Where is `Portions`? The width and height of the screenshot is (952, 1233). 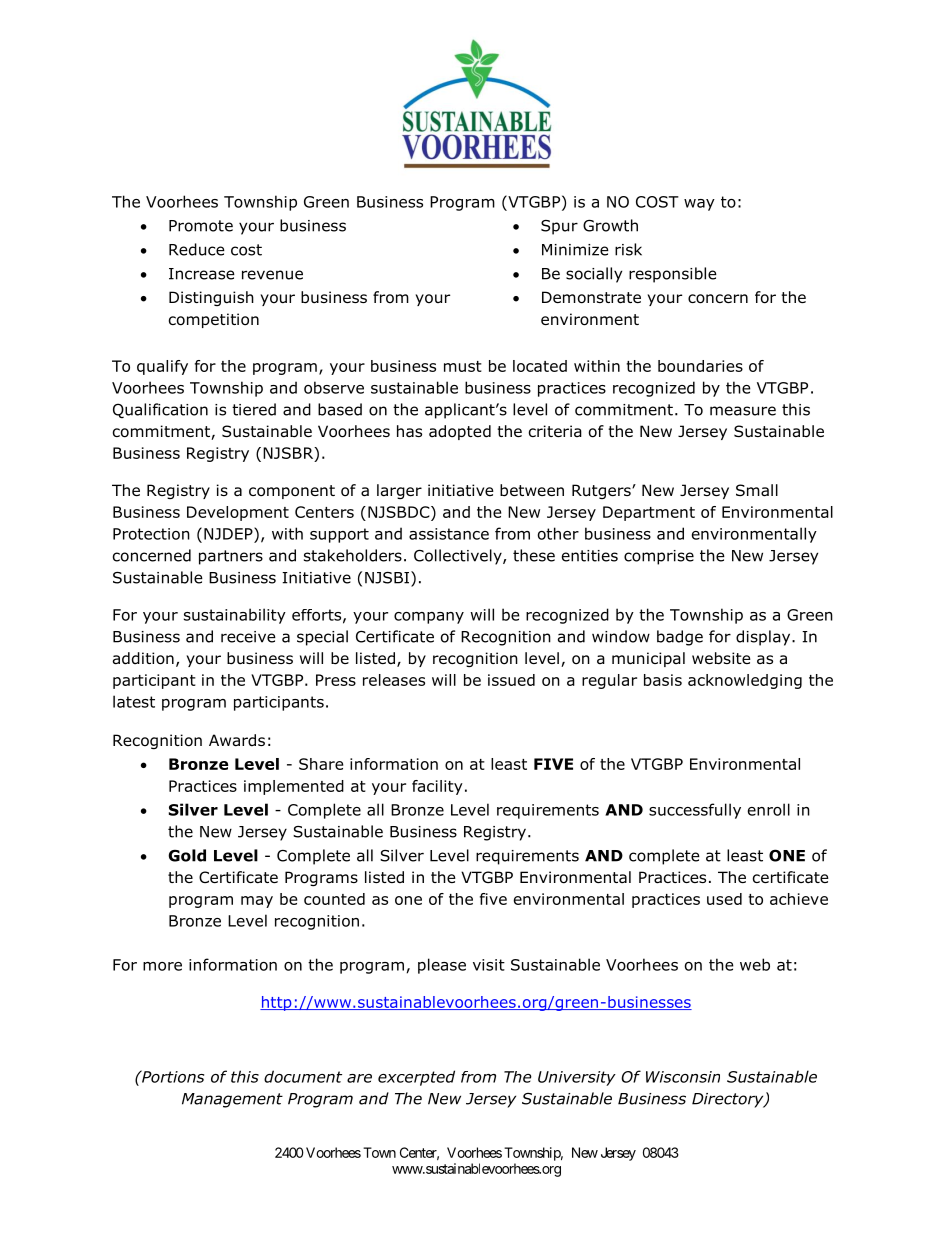 Portions is located at coordinates (172, 1076).
